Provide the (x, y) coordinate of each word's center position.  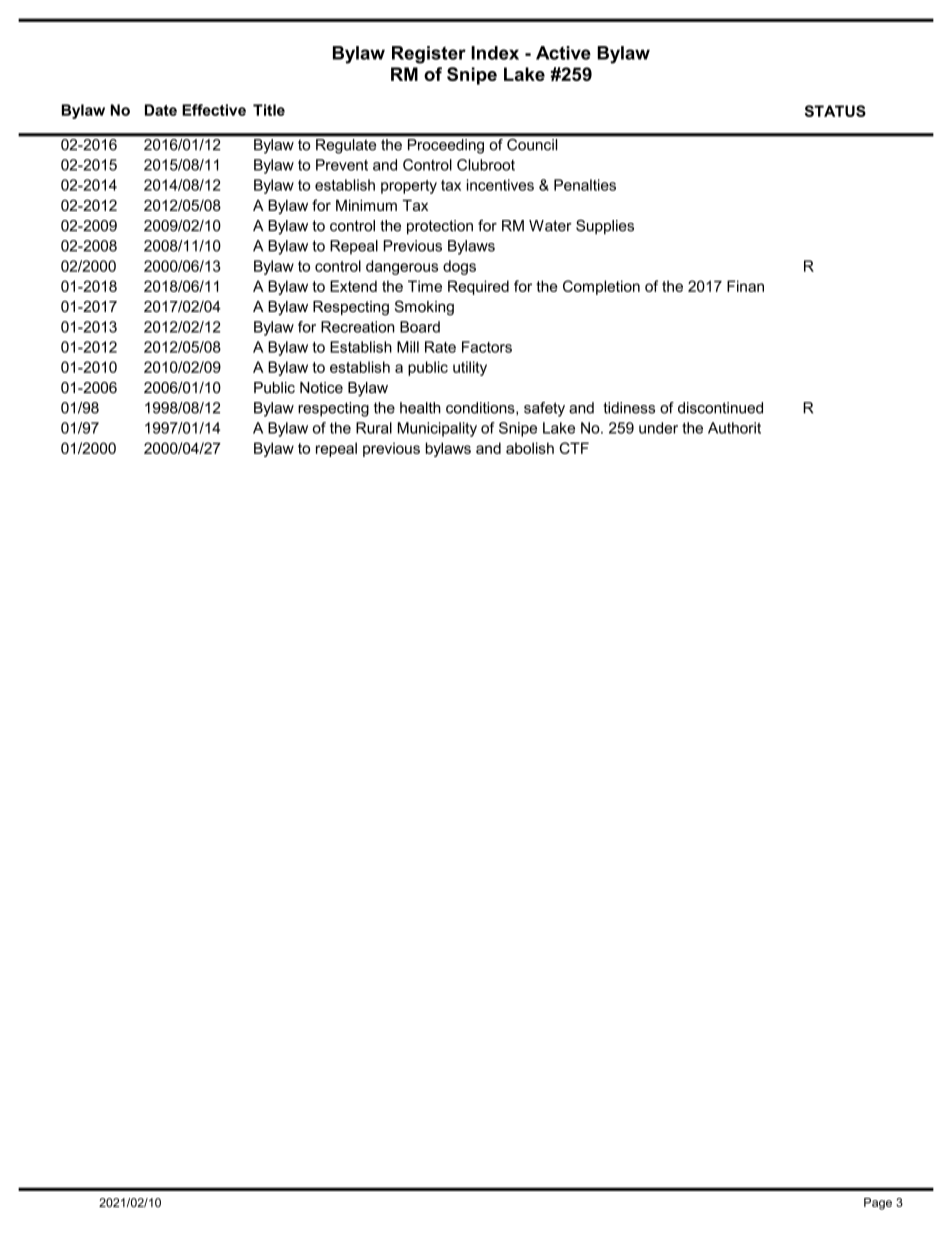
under (658, 428)
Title (269, 110)
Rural (374, 428)
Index (495, 53)
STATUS (835, 111)
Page (878, 1204)
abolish (530, 448)
